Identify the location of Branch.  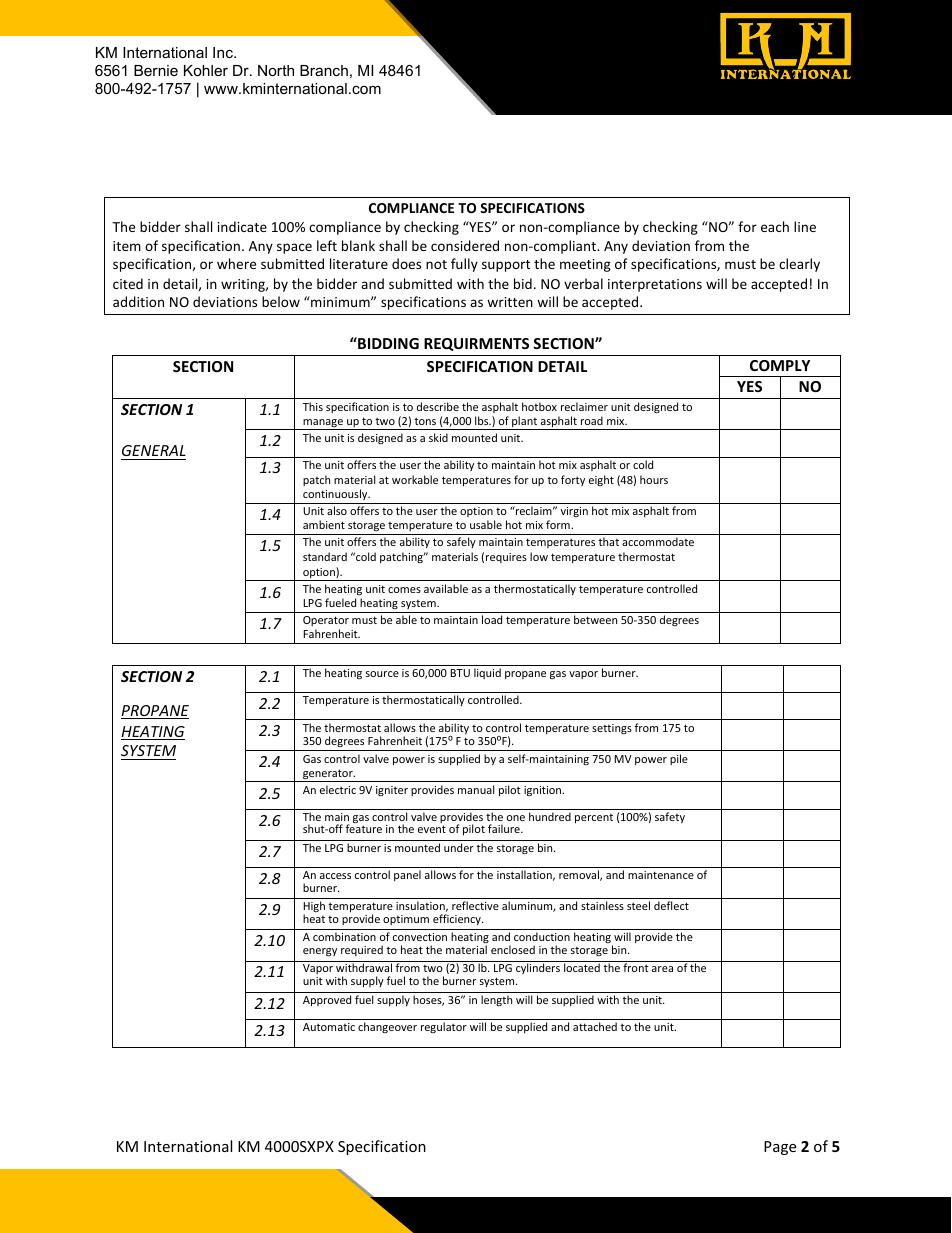
(324, 70).
